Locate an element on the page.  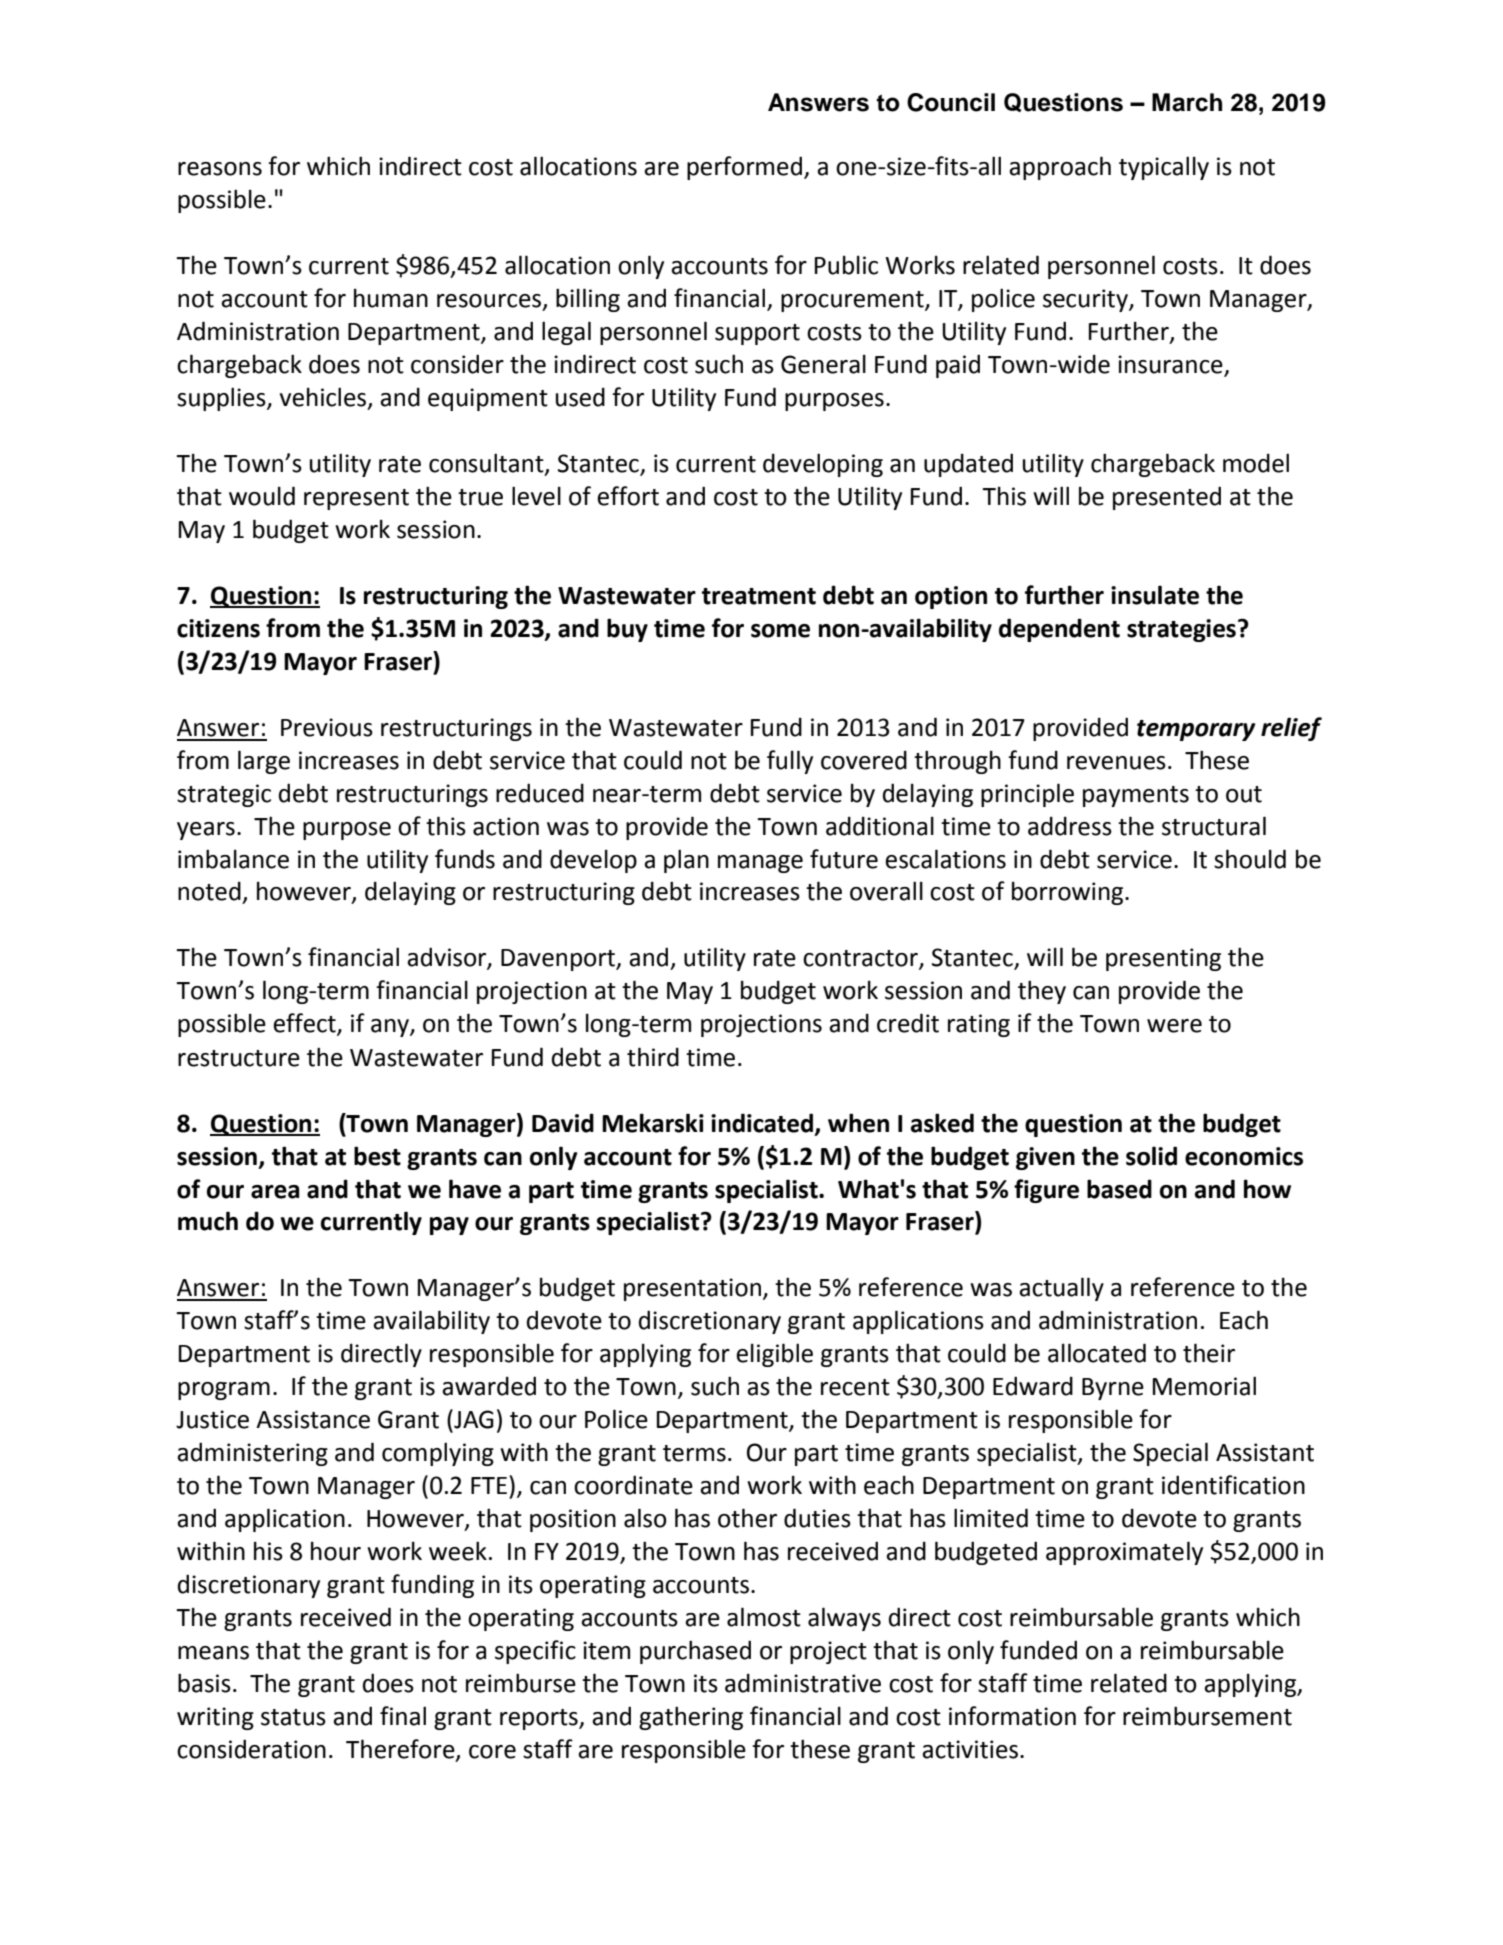
solid is located at coordinates (1151, 1156).
